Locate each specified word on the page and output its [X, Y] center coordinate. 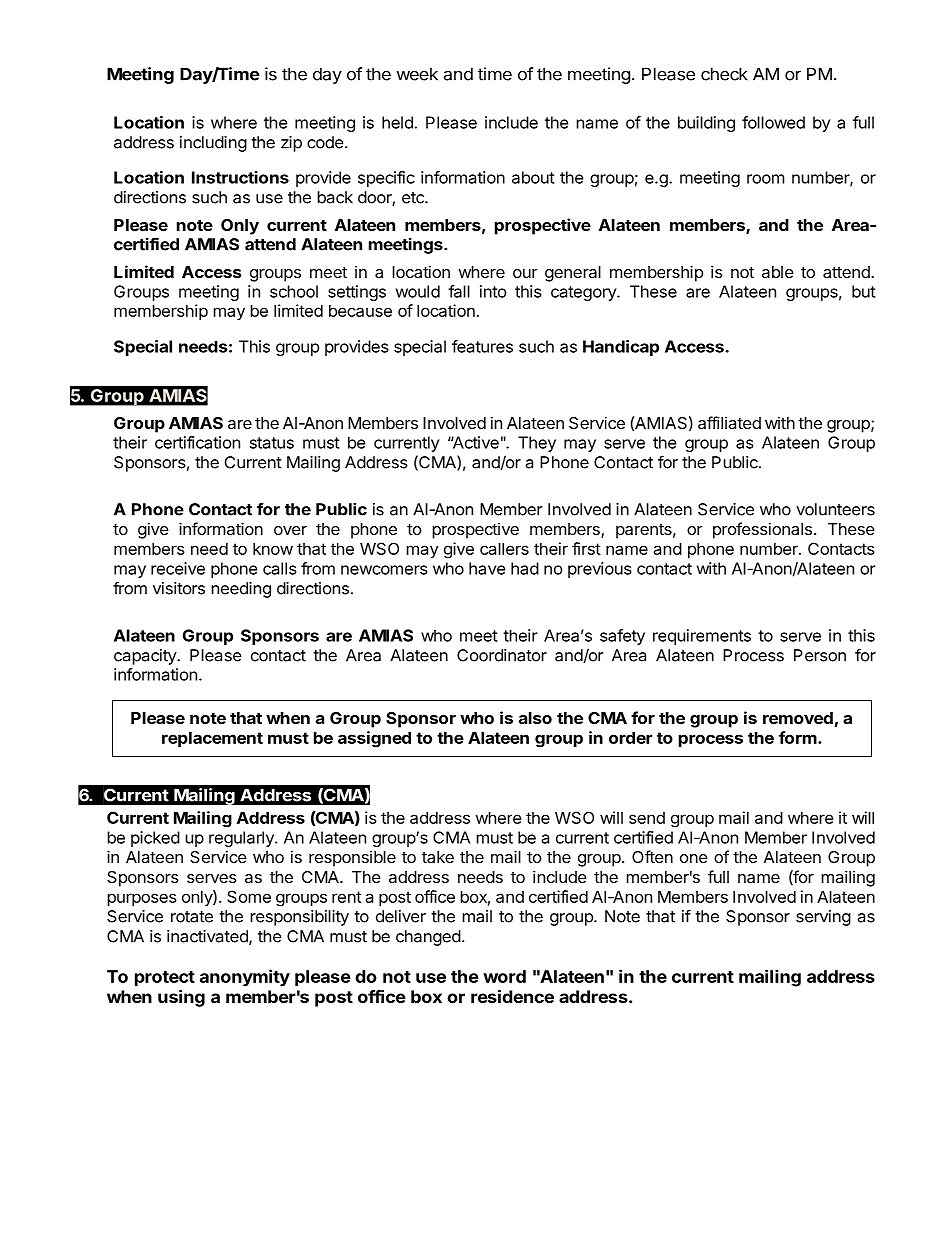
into [493, 291]
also [535, 718]
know [273, 548]
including [213, 144]
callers [504, 548]
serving [823, 918]
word [504, 976]
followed [773, 122]
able [778, 272]
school [294, 291]
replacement [212, 739]
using [181, 998]
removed [798, 718]
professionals [762, 530]
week [417, 74]
